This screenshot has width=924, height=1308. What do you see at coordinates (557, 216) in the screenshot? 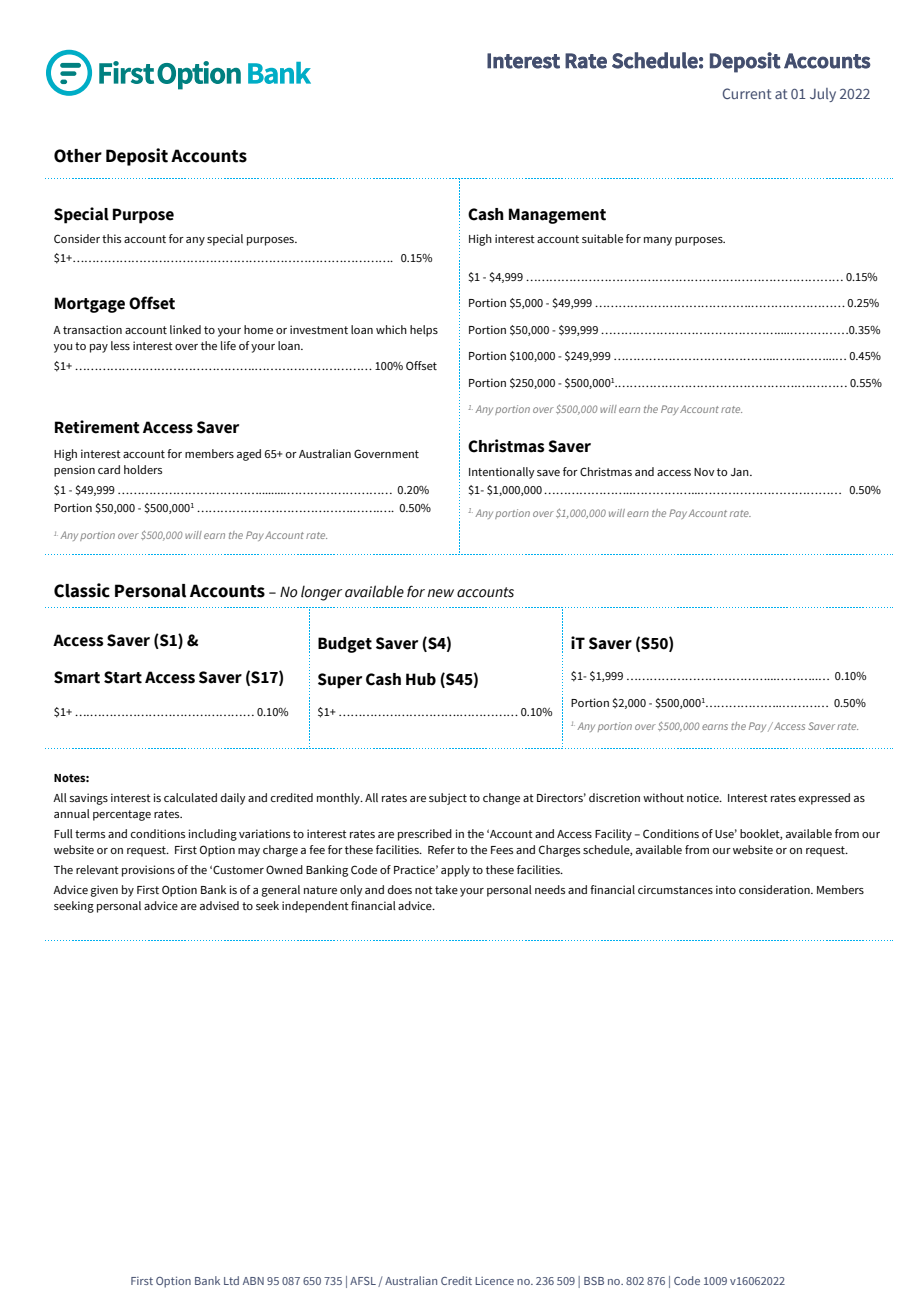
I see `Management` at bounding box center [557, 216].
